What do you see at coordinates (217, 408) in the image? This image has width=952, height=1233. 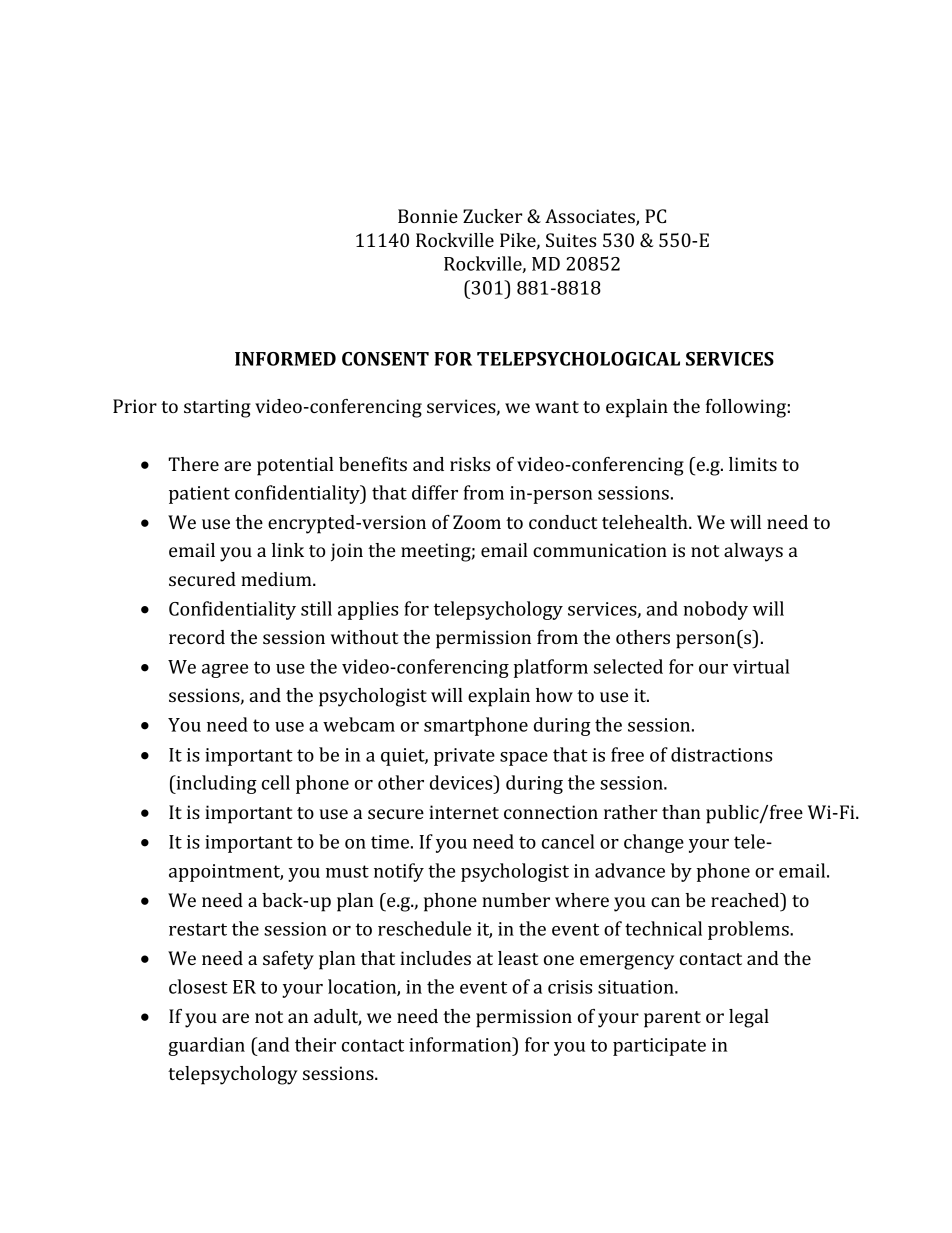 I see `starting` at bounding box center [217, 408].
